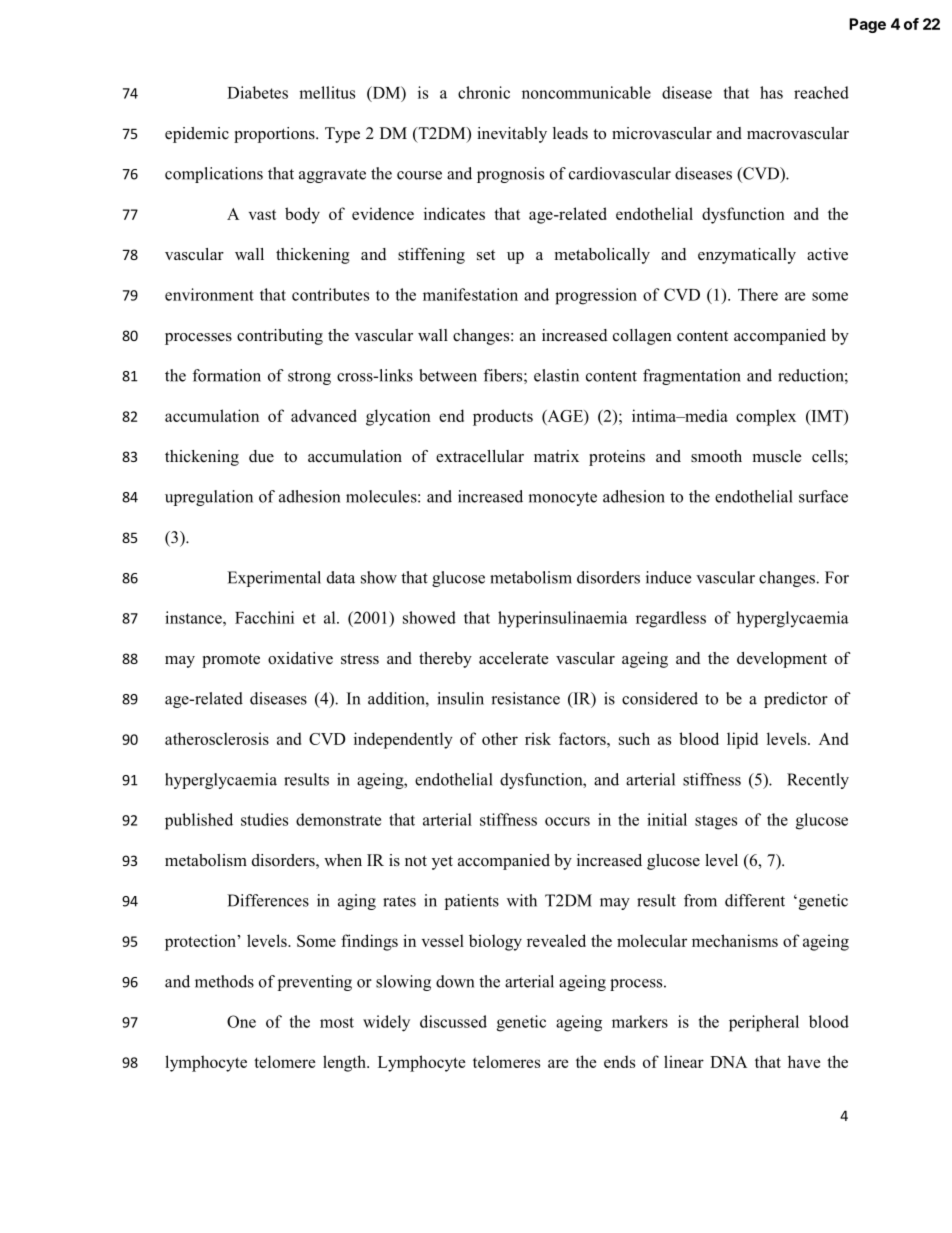  Describe the element at coordinates (764, 1023) in the screenshot. I see `peripheral` at that location.
